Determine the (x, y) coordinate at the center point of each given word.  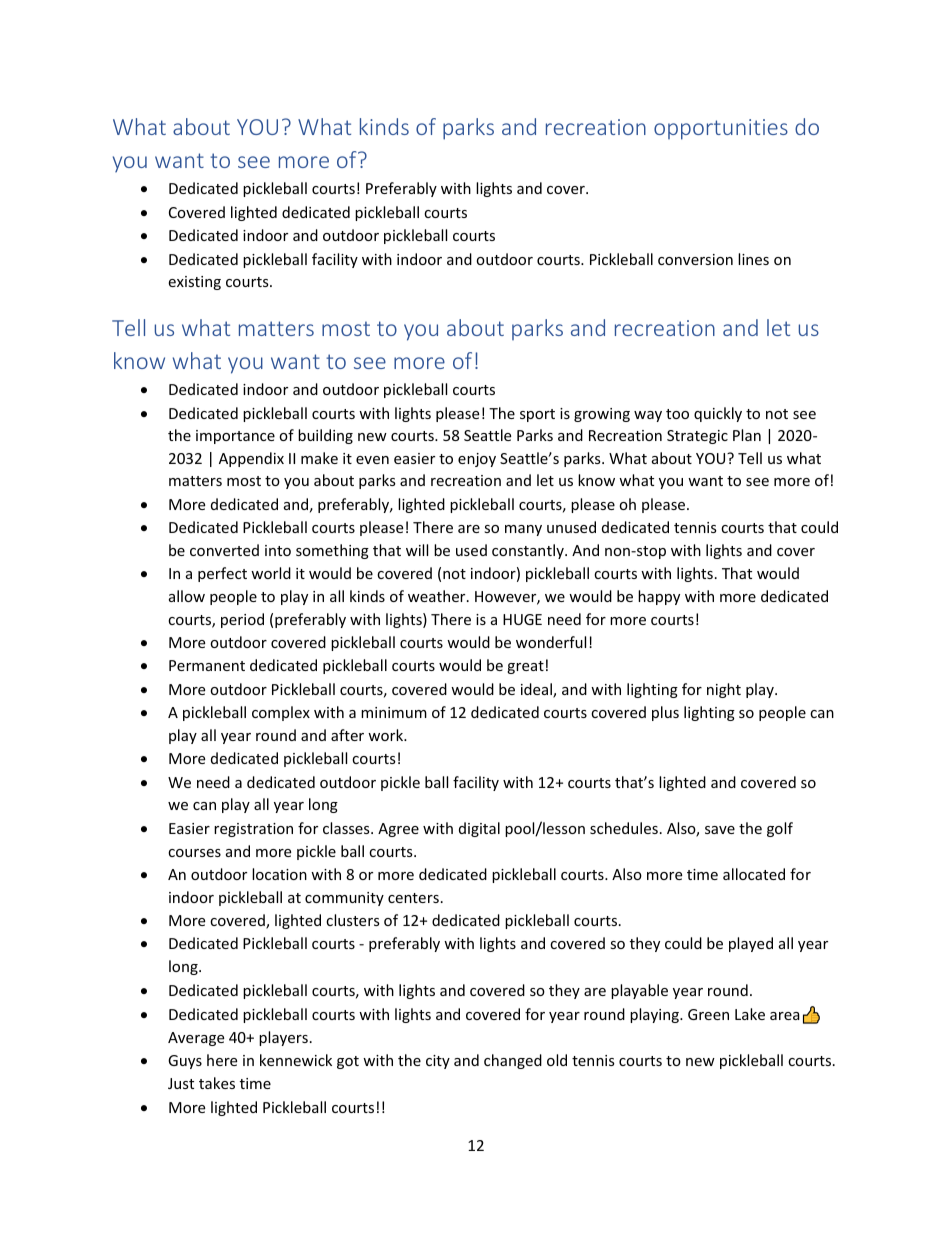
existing (194, 283)
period (242, 620)
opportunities (721, 129)
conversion (695, 259)
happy (659, 597)
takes (217, 1083)
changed (513, 1061)
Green (708, 1014)
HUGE (522, 619)
